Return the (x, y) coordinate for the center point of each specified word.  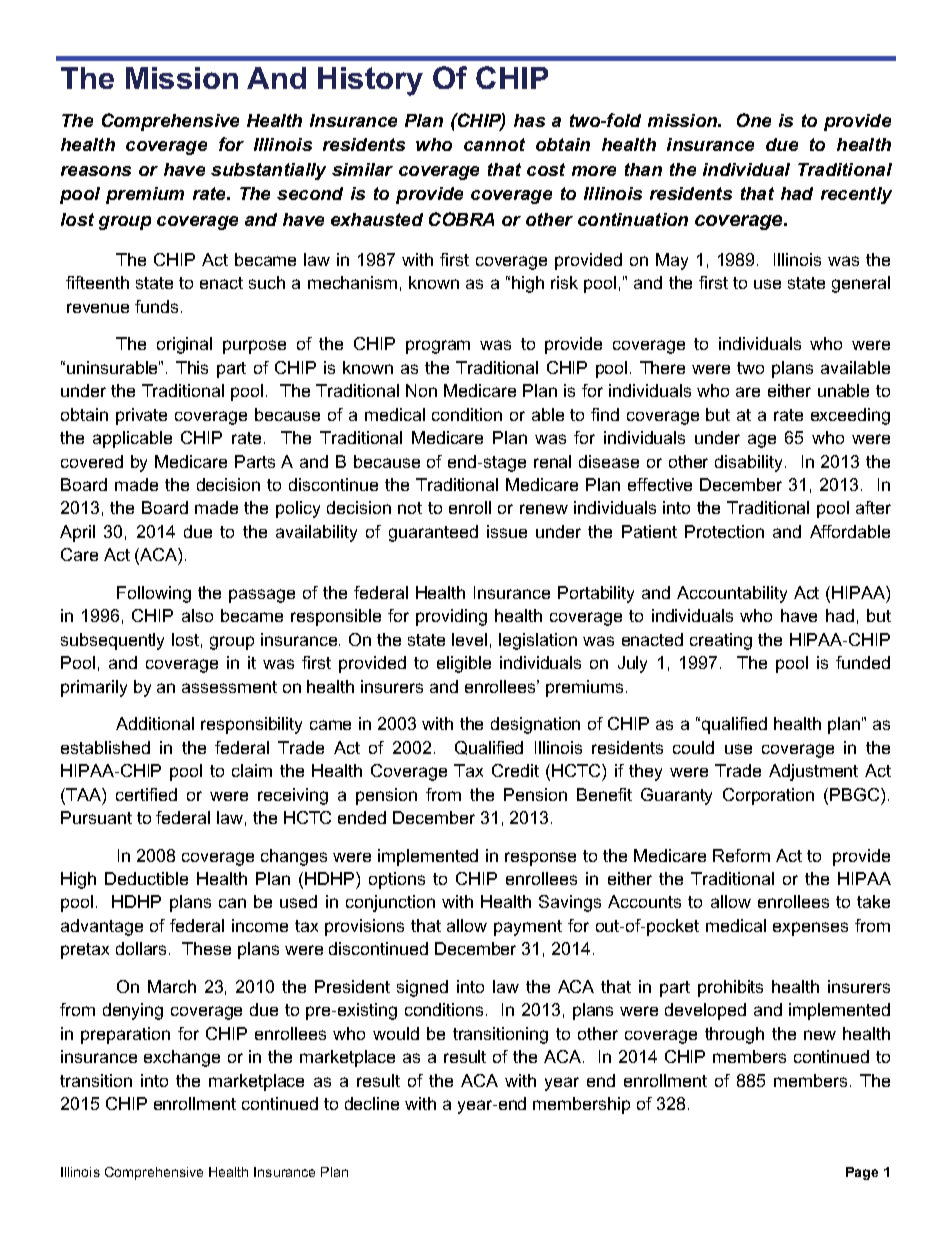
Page (862, 1173)
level (469, 639)
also (197, 615)
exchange (182, 1058)
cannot (494, 144)
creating (721, 641)
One (754, 120)
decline (372, 1103)
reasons (96, 171)
